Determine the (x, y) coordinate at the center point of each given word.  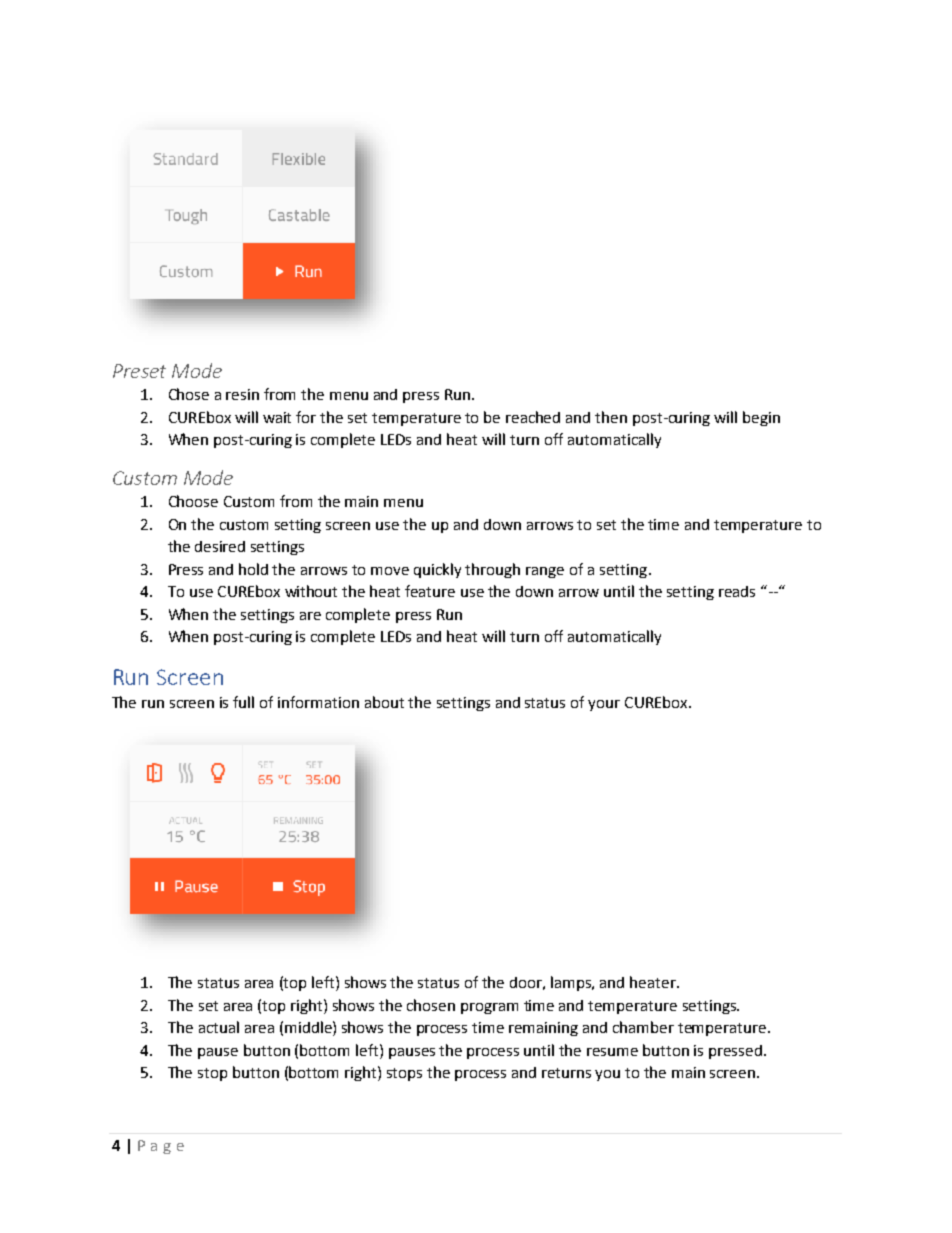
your (604, 705)
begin (761, 418)
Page (161, 1147)
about (384, 702)
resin (242, 394)
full (243, 702)
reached (533, 417)
